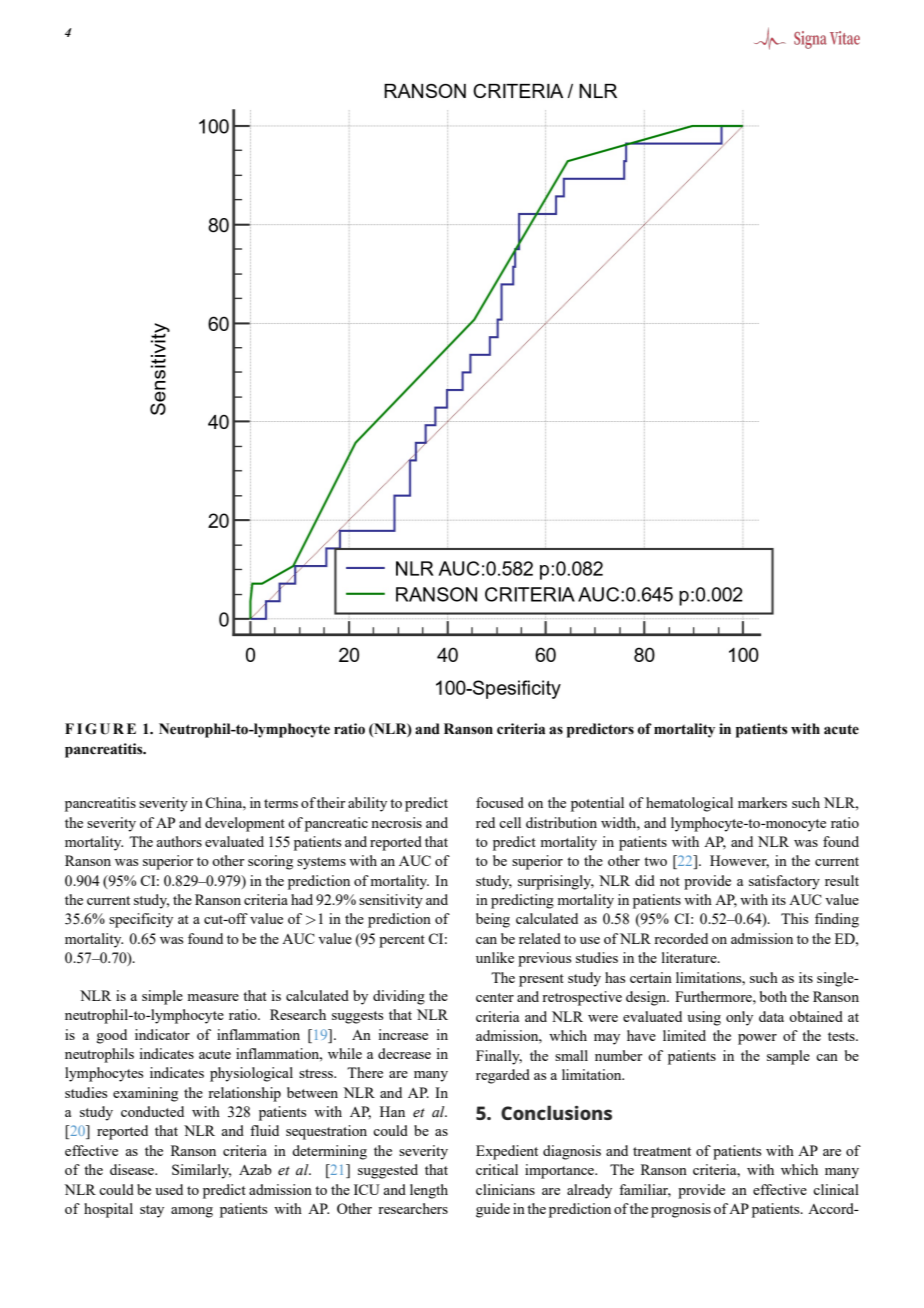  What do you see at coordinates (493, 1210) in the screenshot?
I see `guide` at bounding box center [493, 1210].
